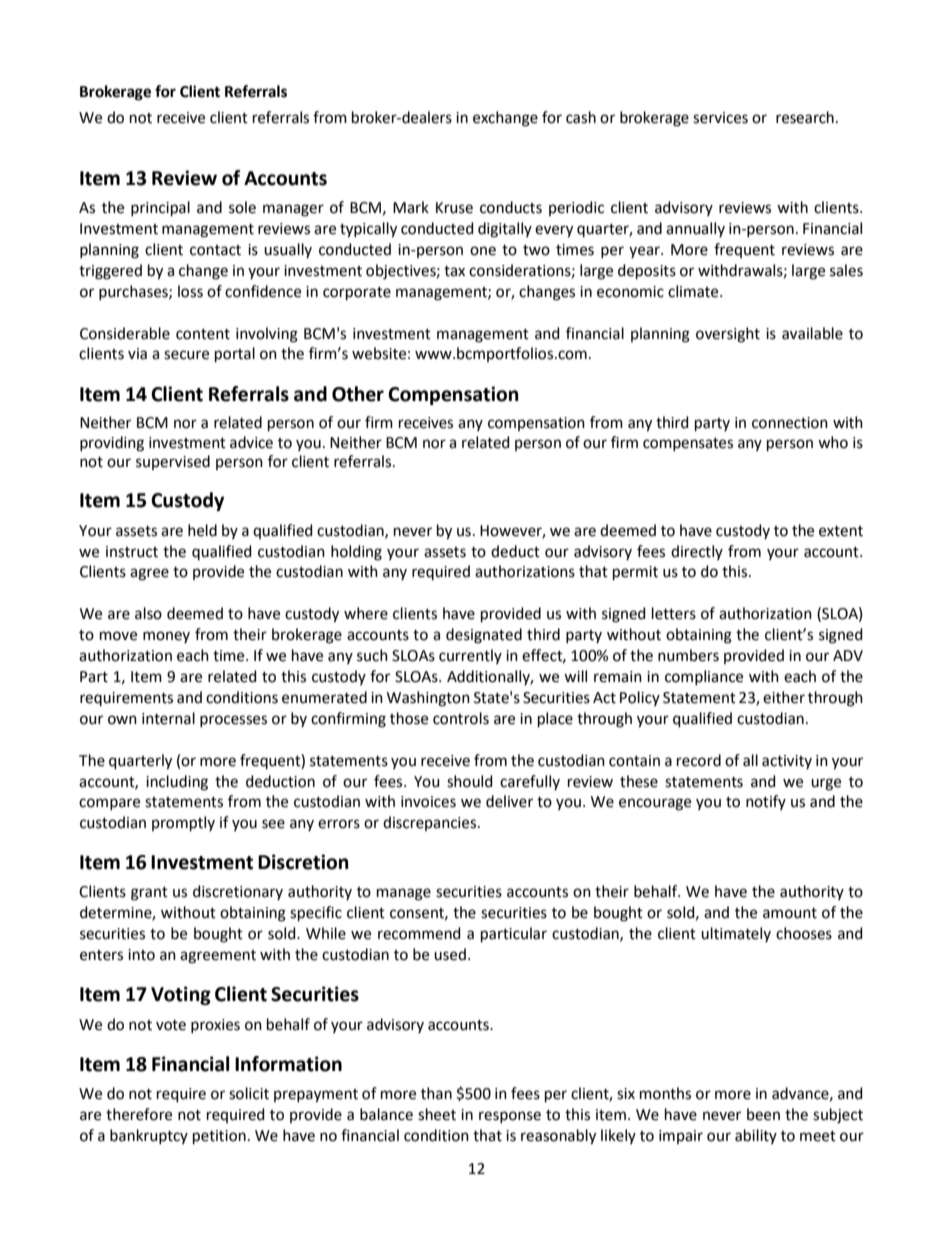 Image resolution: width=952 pixels, height=1233 pixels. What do you see at coordinates (437, 1114) in the image?
I see `sheet` at bounding box center [437, 1114].
